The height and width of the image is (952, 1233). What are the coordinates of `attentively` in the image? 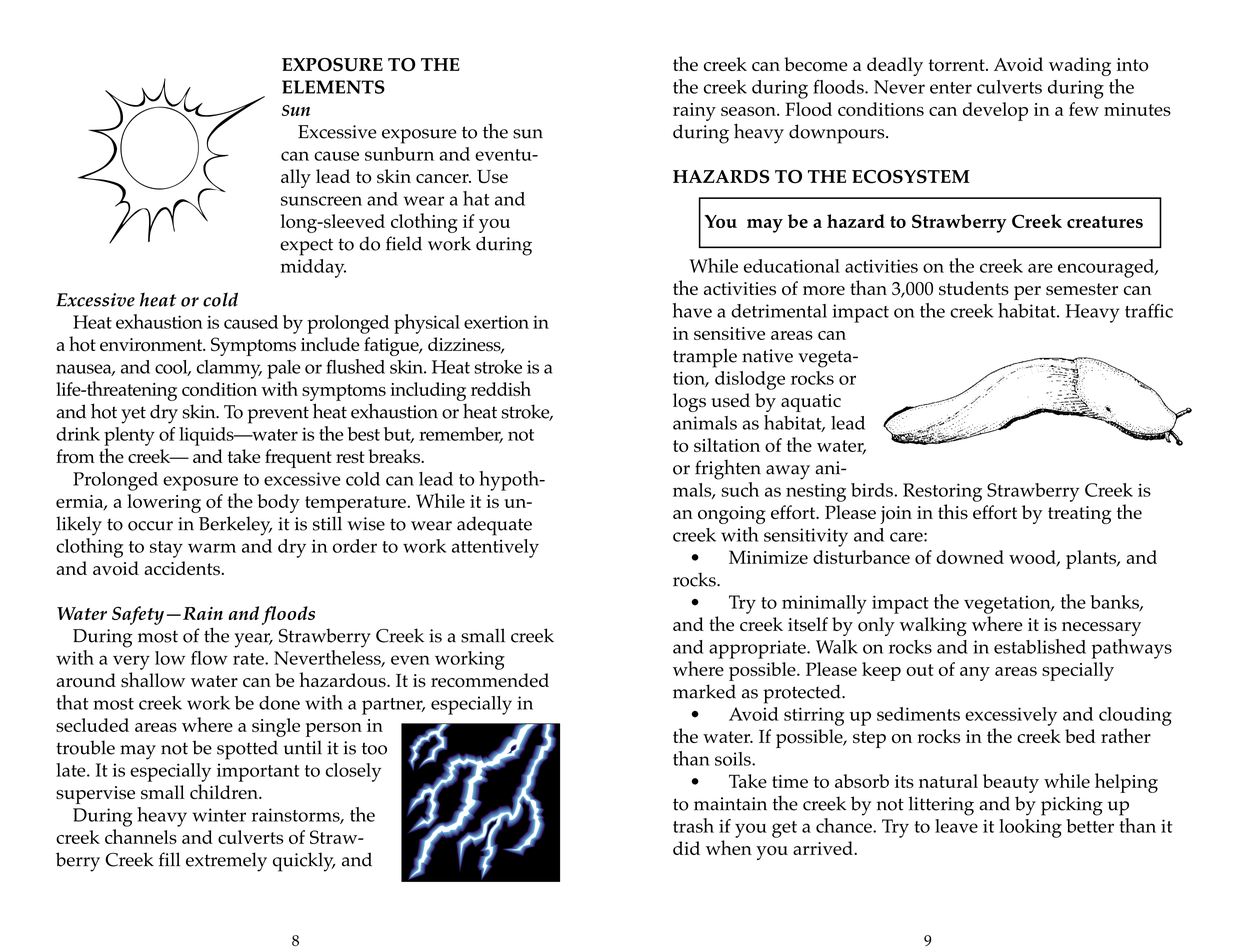 It's located at (495, 548).
